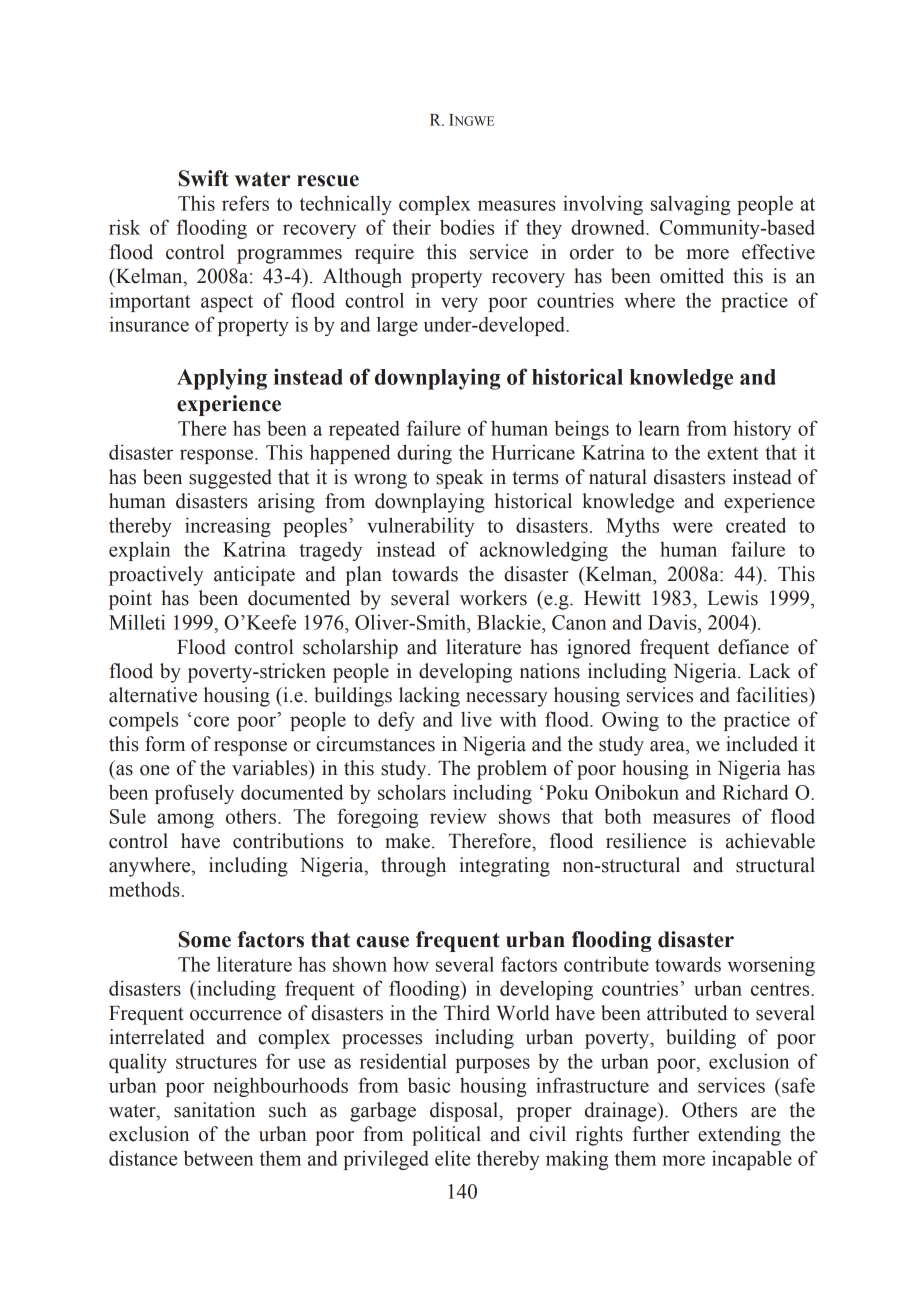 The image size is (924, 1308). What do you see at coordinates (458, 816) in the document?
I see `review` at bounding box center [458, 816].
